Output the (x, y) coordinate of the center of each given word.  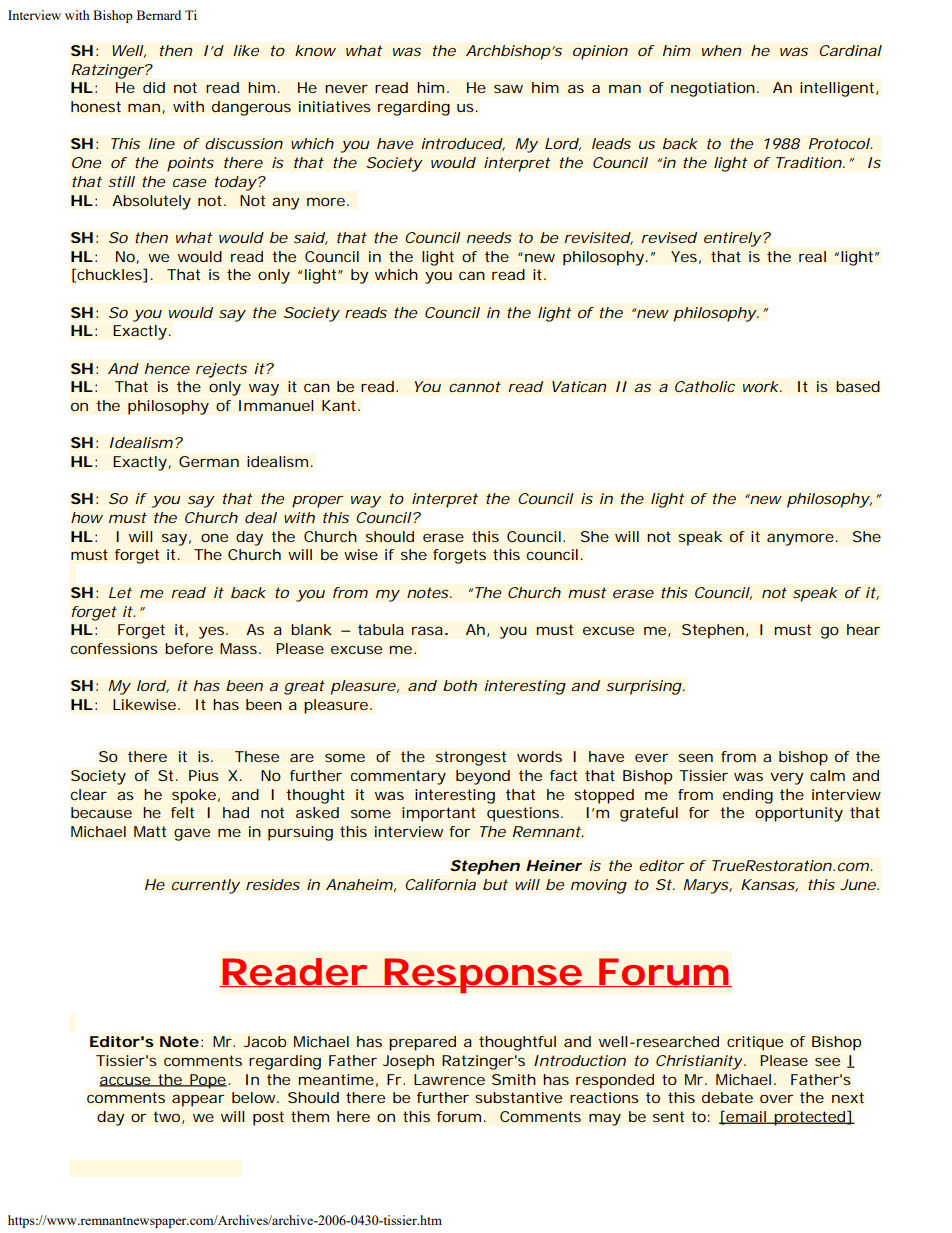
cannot (475, 386)
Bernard (159, 15)
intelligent (837, 89)
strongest (471, 758)
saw (508, 88)
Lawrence (449, 1079)
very (787, 779)
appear (198, 1100)
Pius (204, 775)
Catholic (705, 386)
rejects (221, 370)
